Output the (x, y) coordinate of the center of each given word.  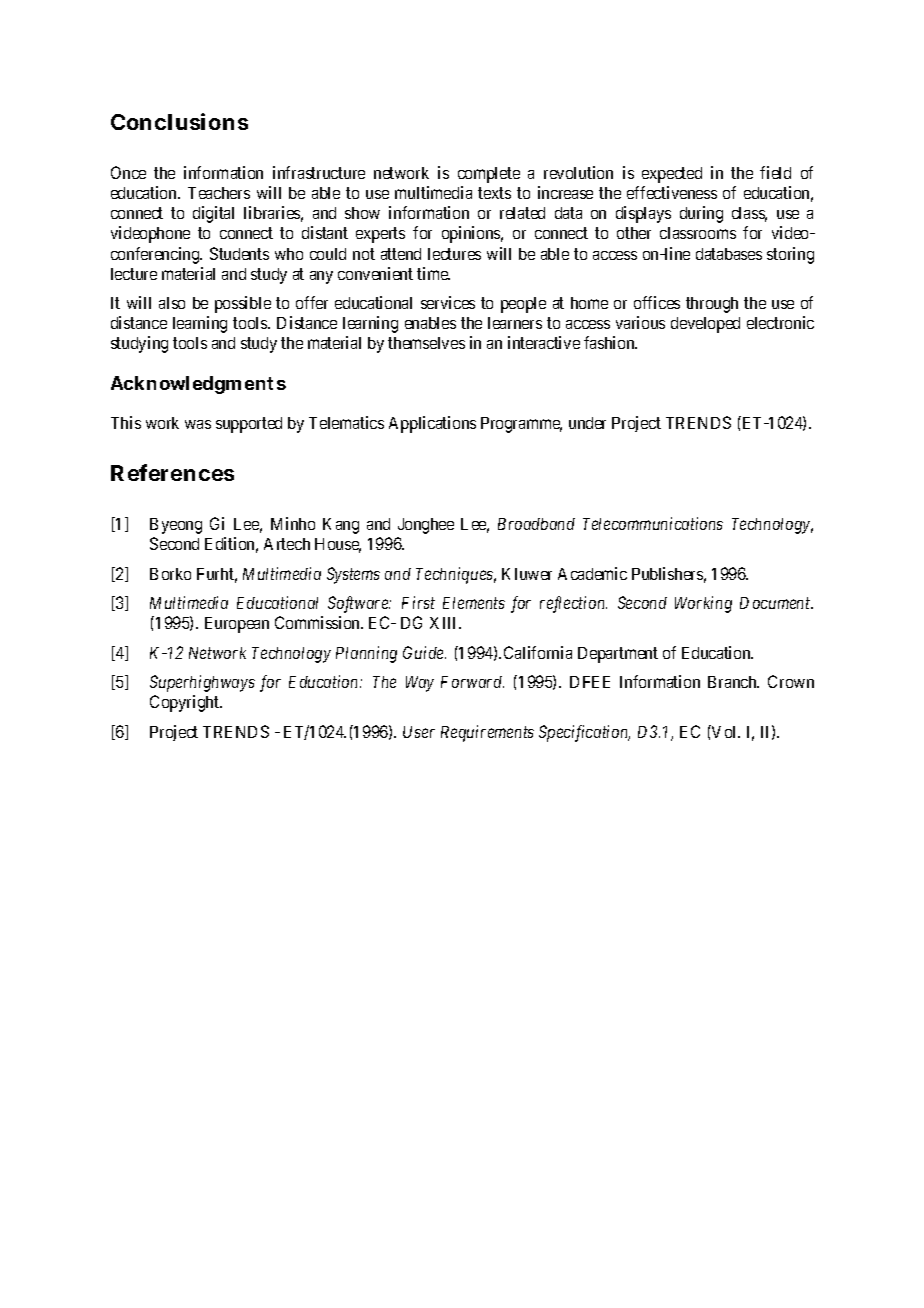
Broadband (536, 524)
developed (705, 325)
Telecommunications (653, 523)
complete (489, 175)
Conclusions (179, 121)
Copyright (186, 703)
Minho (293, 523)
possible (243, 304)
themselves (426, 343)
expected (672, 175)
